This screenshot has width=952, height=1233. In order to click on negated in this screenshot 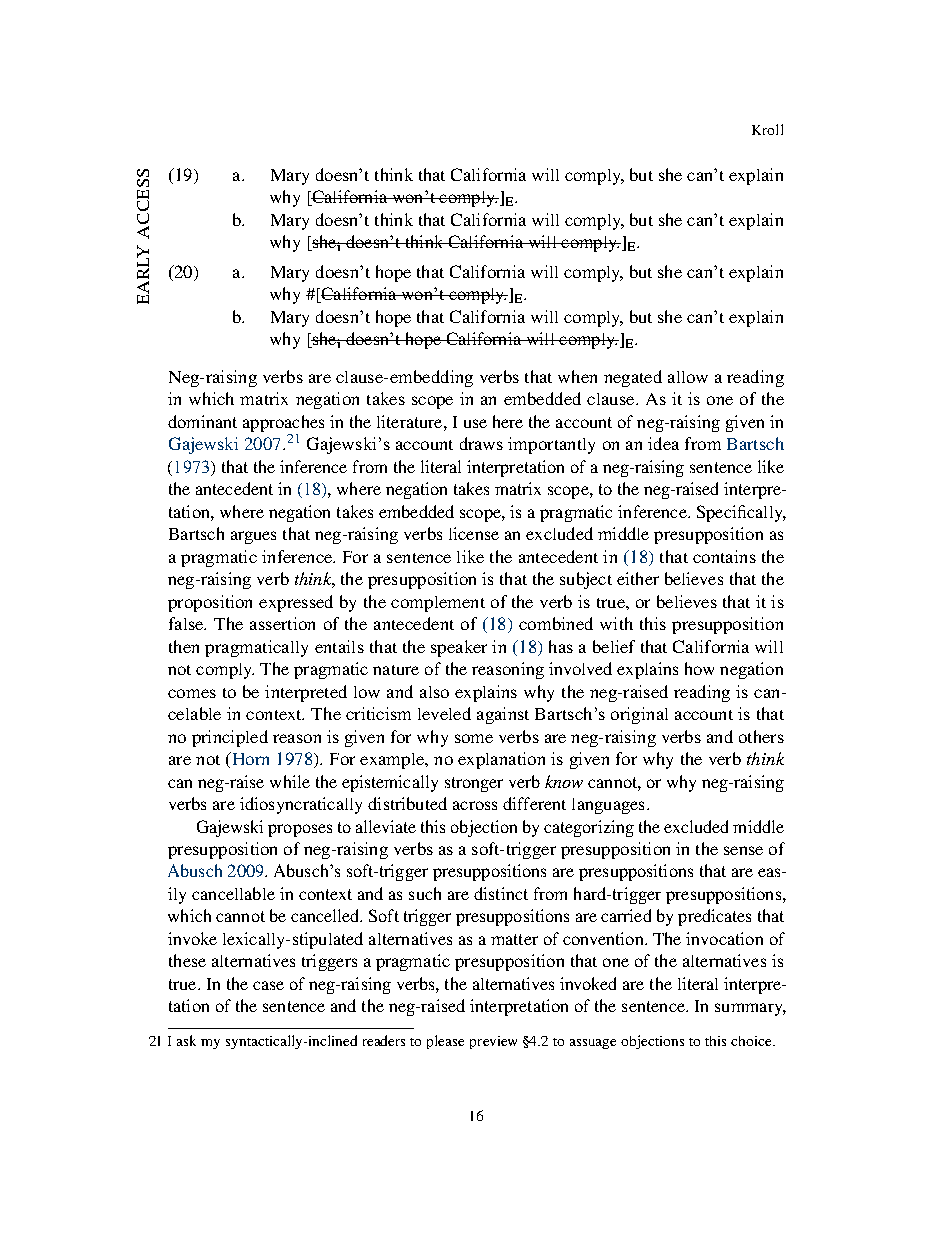, I will do `click(633, 378)`.
